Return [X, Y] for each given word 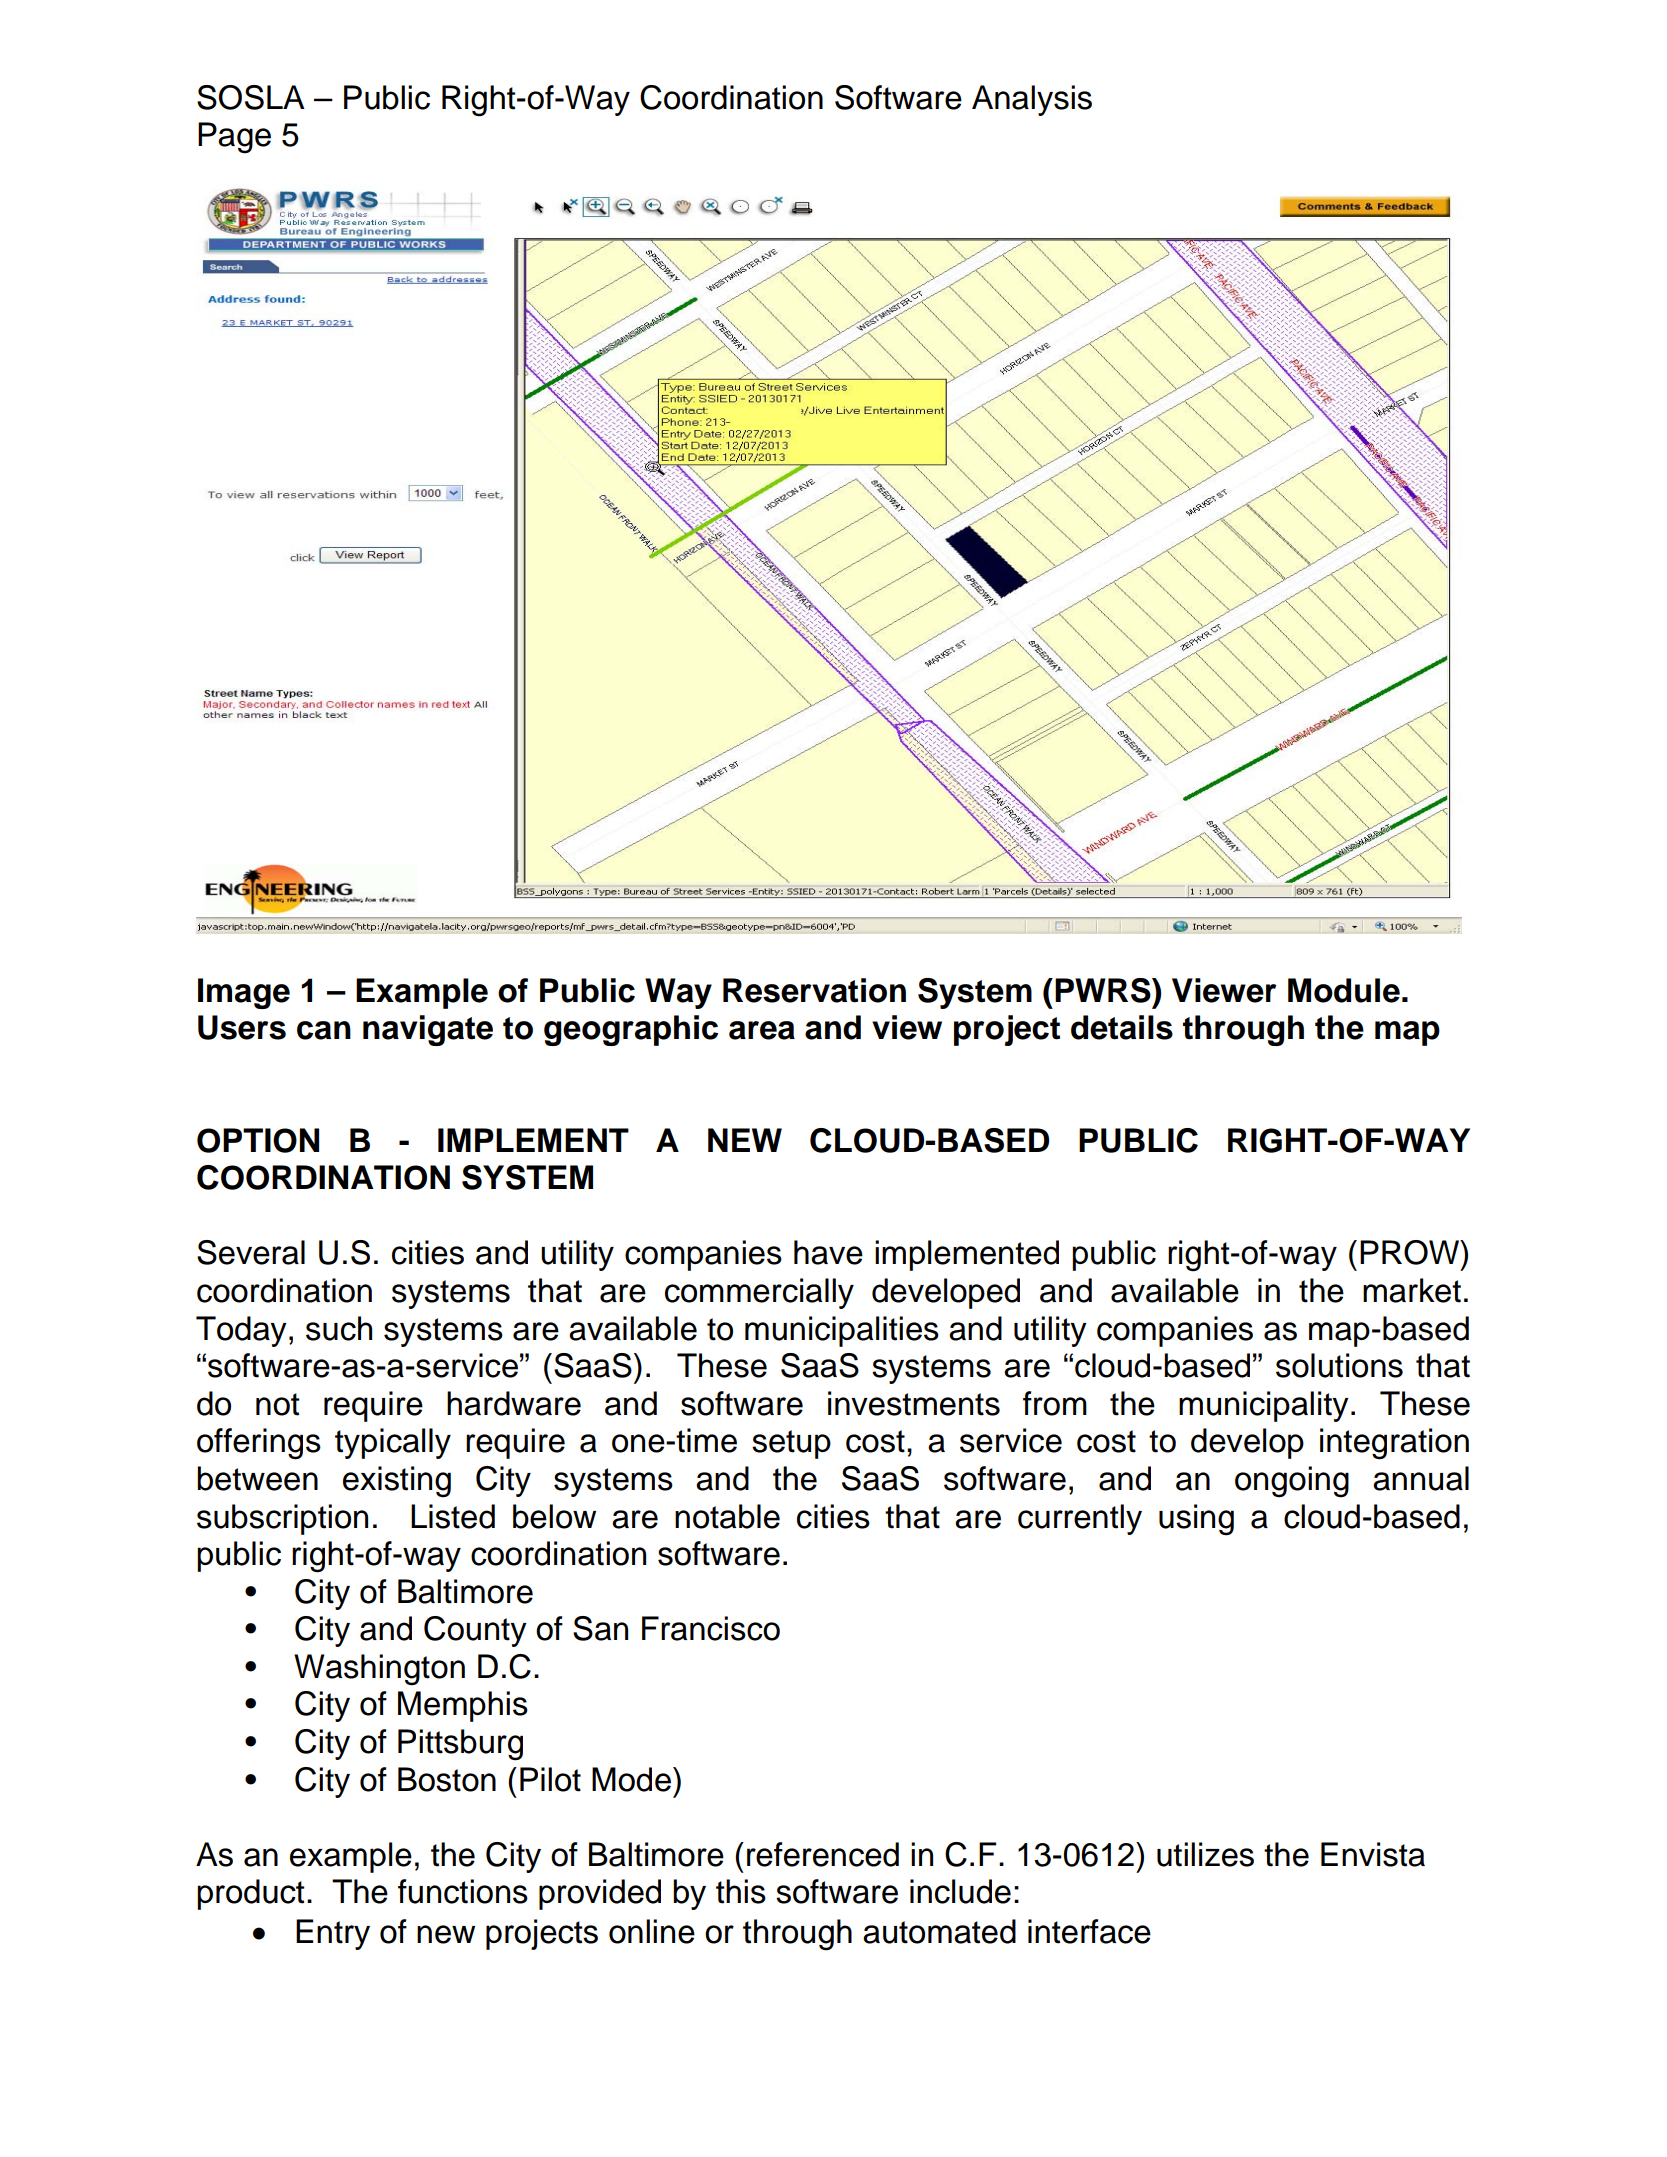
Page [234, 138]
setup [791, 1444]
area [762, 1030]
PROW [1411, 1252]
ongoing [1292, 1482]
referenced [823, 1854]
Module [1344, 990]
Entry [333, 1934]
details [1122, 1027]
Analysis [1032, 100]
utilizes [1205, 1854]
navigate [428, 1030]
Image [244, 993]
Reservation [814, 990]
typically [393, 1443]
